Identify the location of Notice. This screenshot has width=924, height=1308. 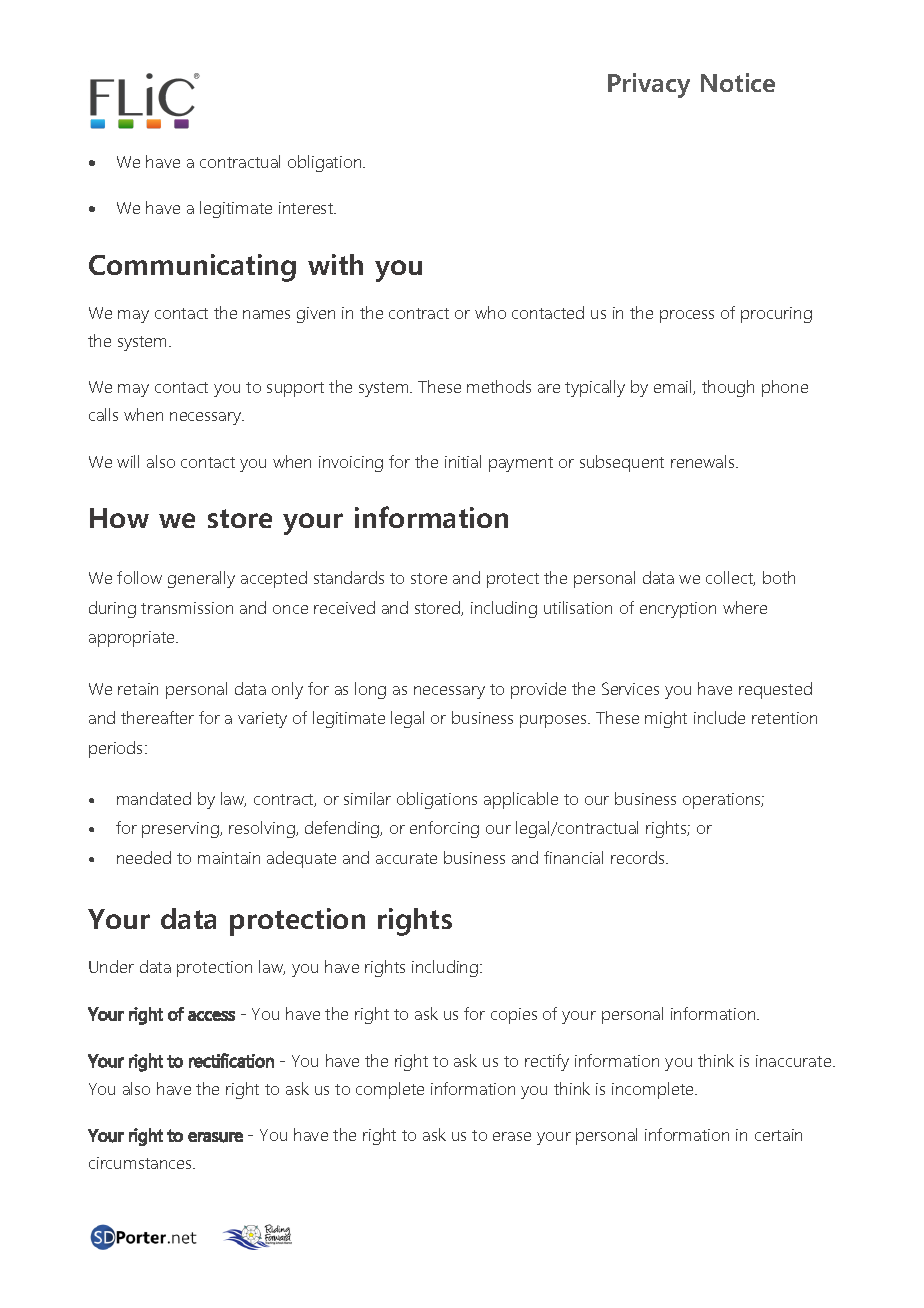
(738, 82).
